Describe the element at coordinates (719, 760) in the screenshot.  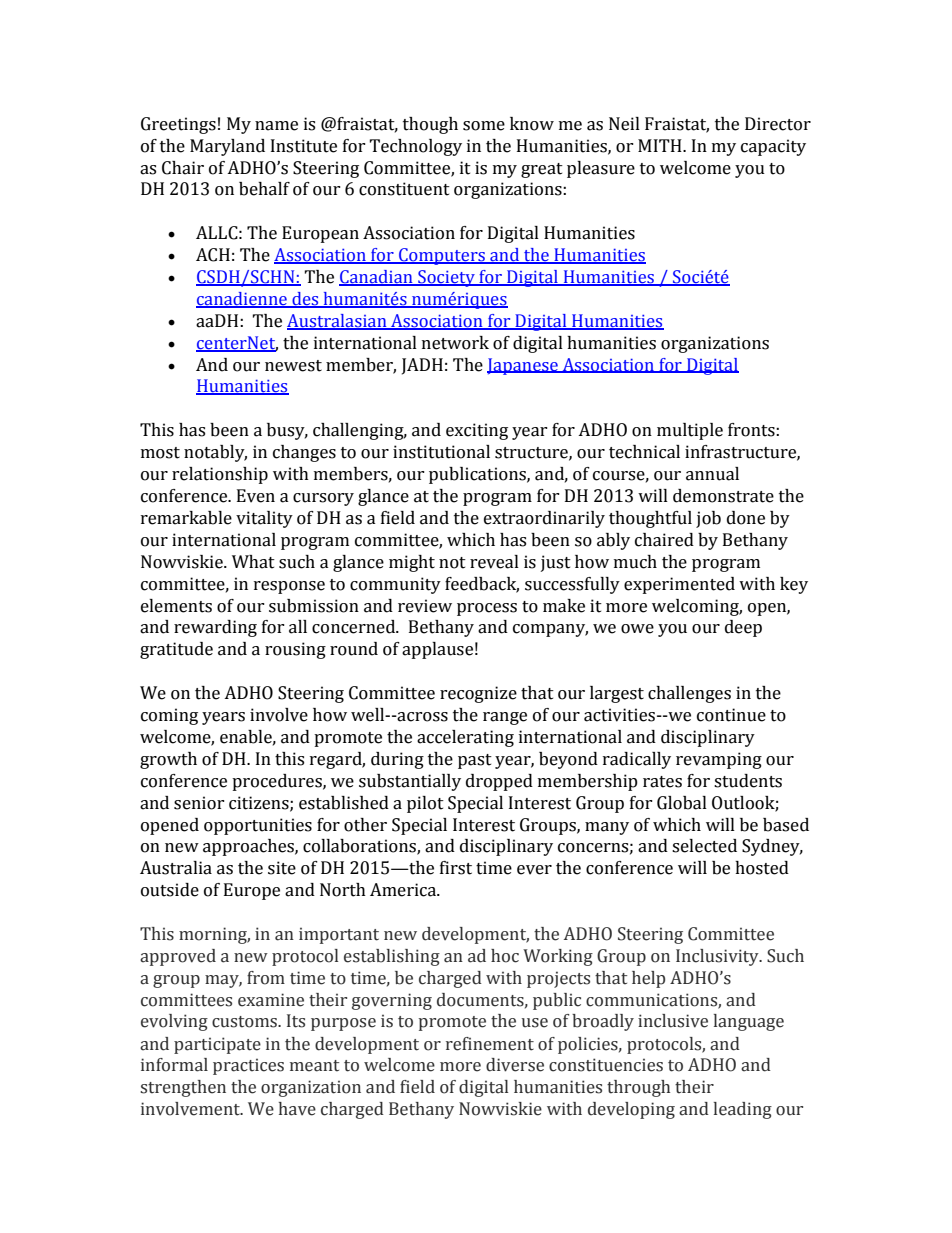
I see `revamping` at that location.
